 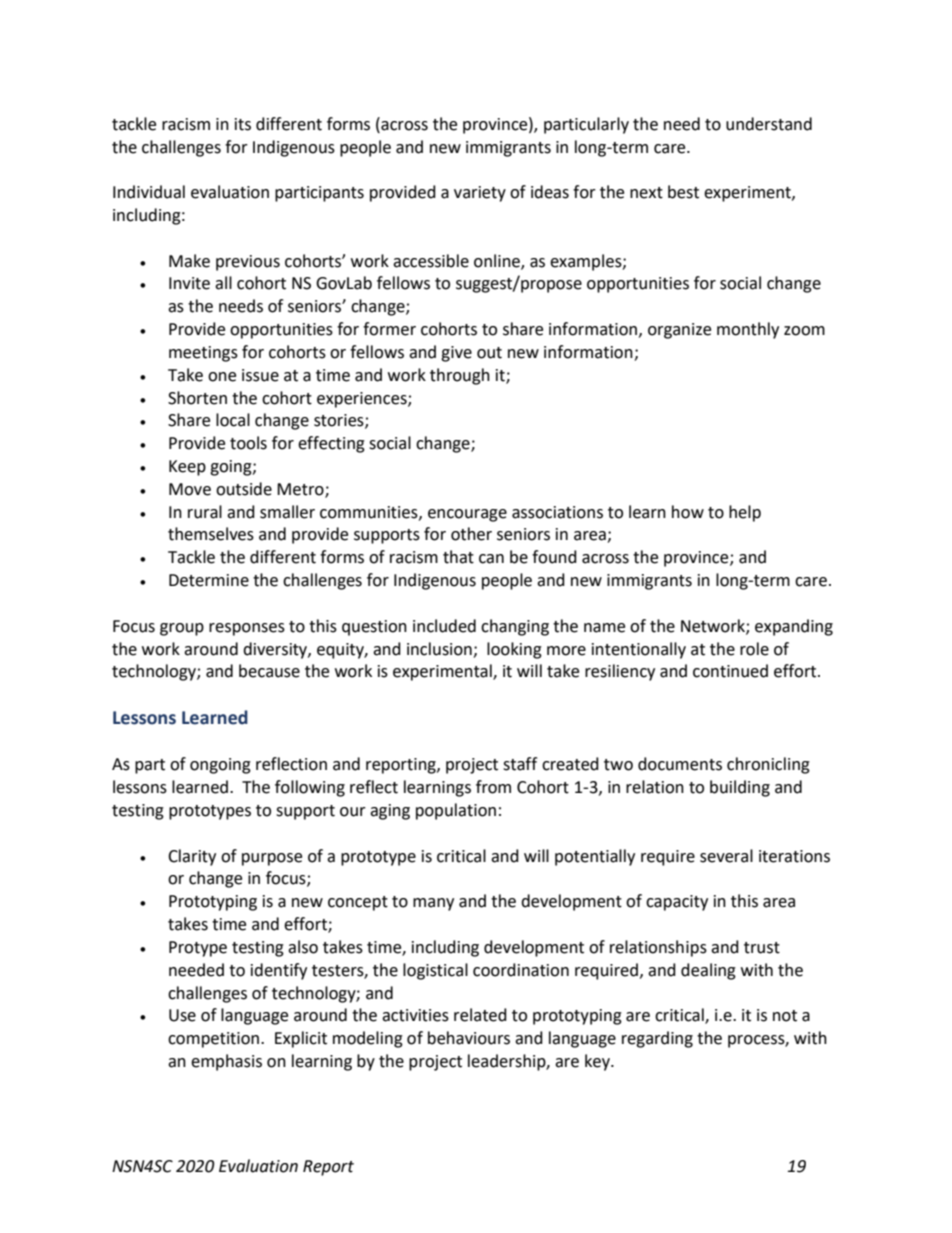 What do you see at coordinates (192, 857) in the screenshot?
I see `Clarity` at bounding box center [192, 857].
